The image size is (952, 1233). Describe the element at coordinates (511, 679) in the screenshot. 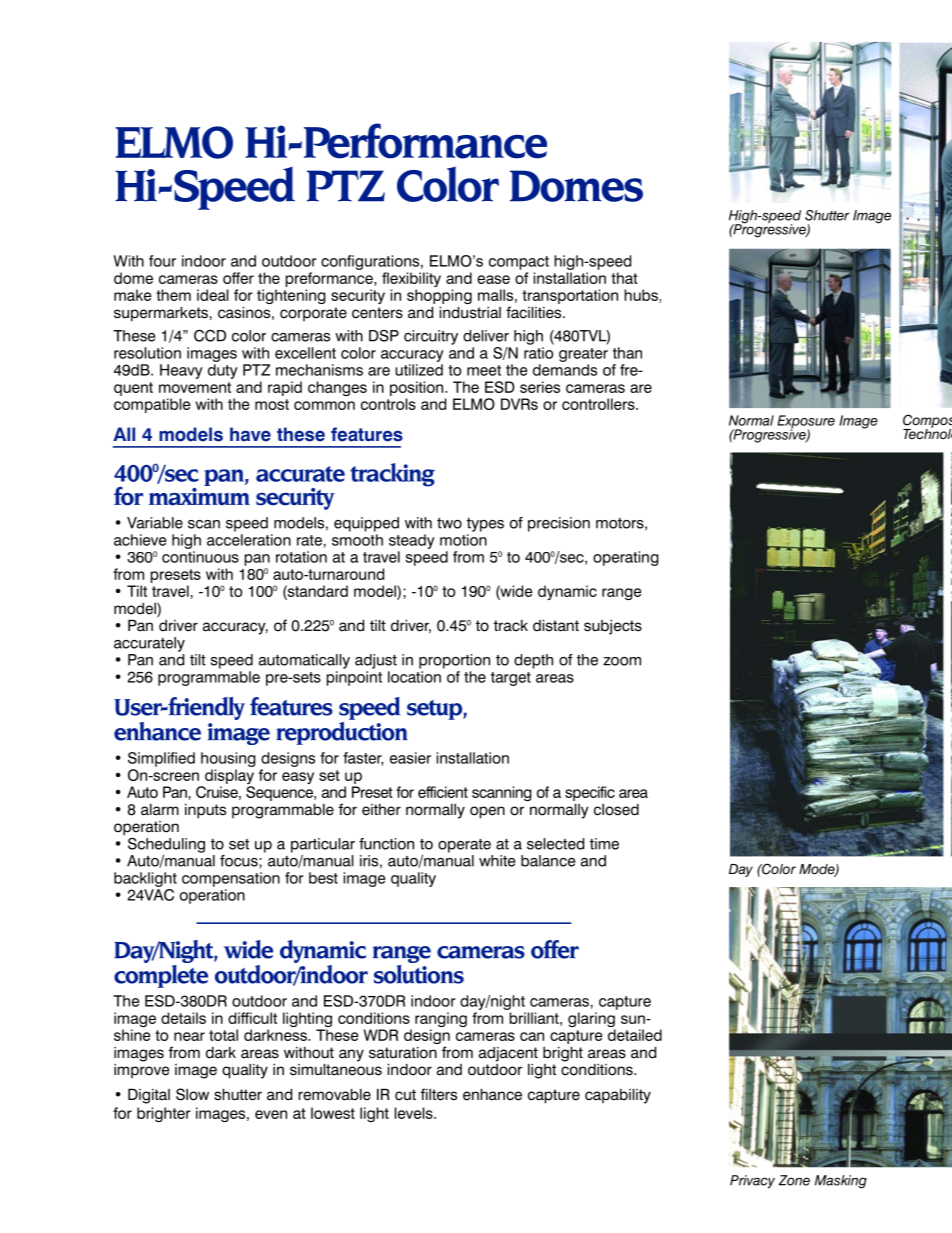

I see `target` at that location.
